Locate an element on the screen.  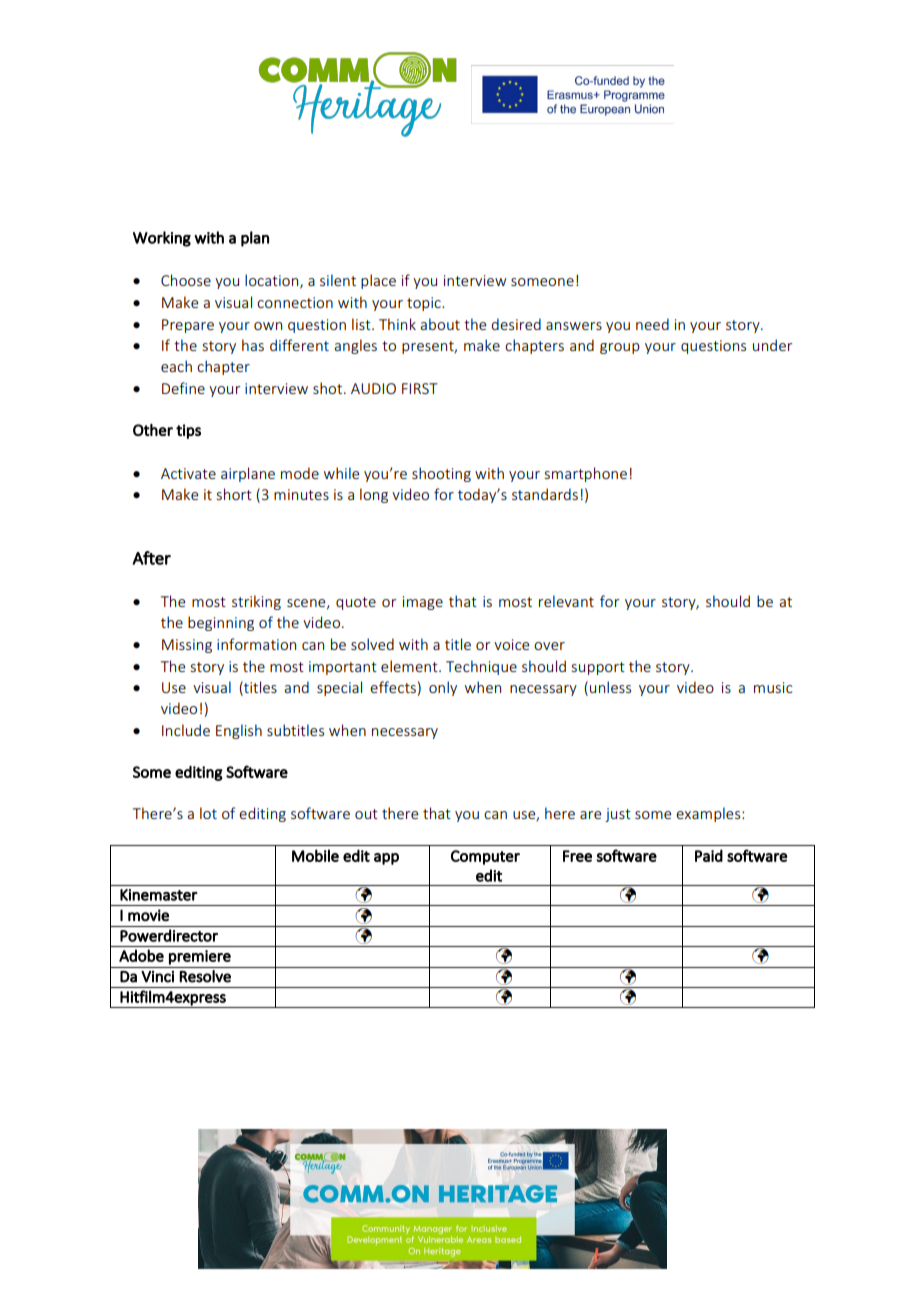
need is located at coordinates (652, 324).
